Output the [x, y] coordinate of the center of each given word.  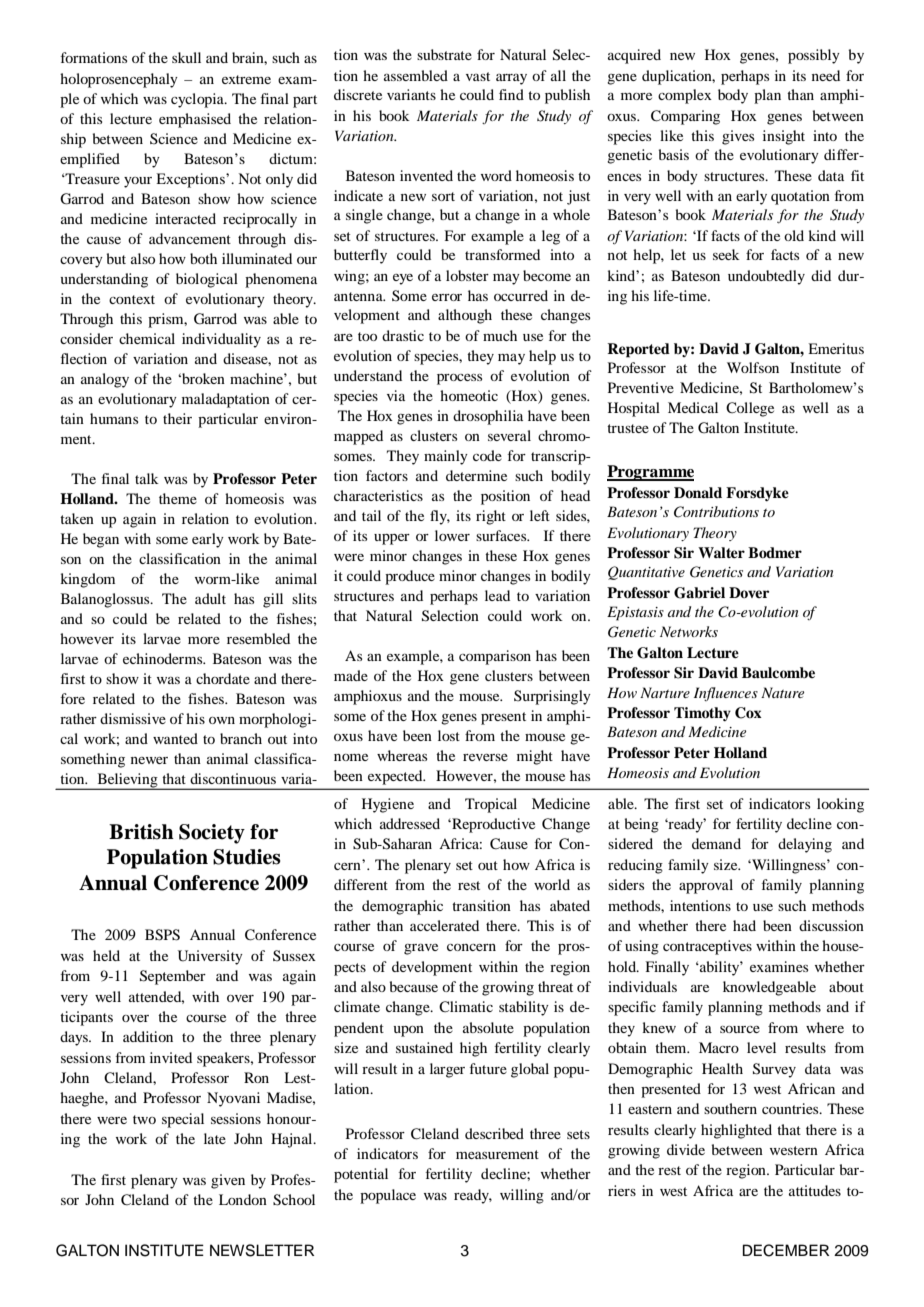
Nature [782, 692]
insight [784, 137]
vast [478, 76]
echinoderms [164, 658]
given [228, 1181]
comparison [495, 657]
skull [186, 57]
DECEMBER [786, 1250]
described [494, 1133]
